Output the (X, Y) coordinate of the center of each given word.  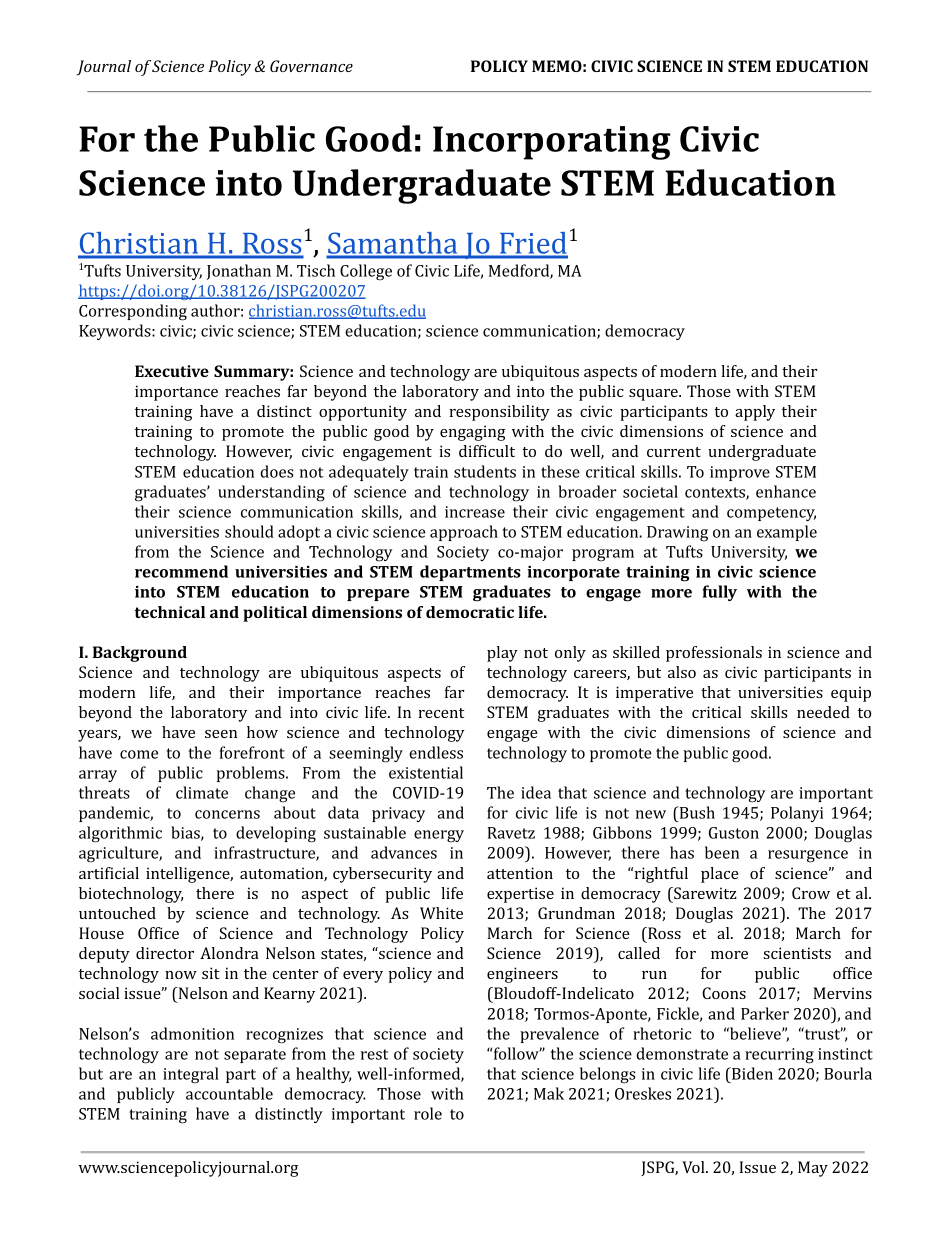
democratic (470, 612)
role (428, 1113)
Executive (172, 371)
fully (720, 593)
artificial (109, 873)
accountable (229, 1093)
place (720, 875)
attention (520, 873)
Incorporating (552, 143)
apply (755, 413)
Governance (311, 66)
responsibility (499, 413)
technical (169, 612)
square (654, 395)
